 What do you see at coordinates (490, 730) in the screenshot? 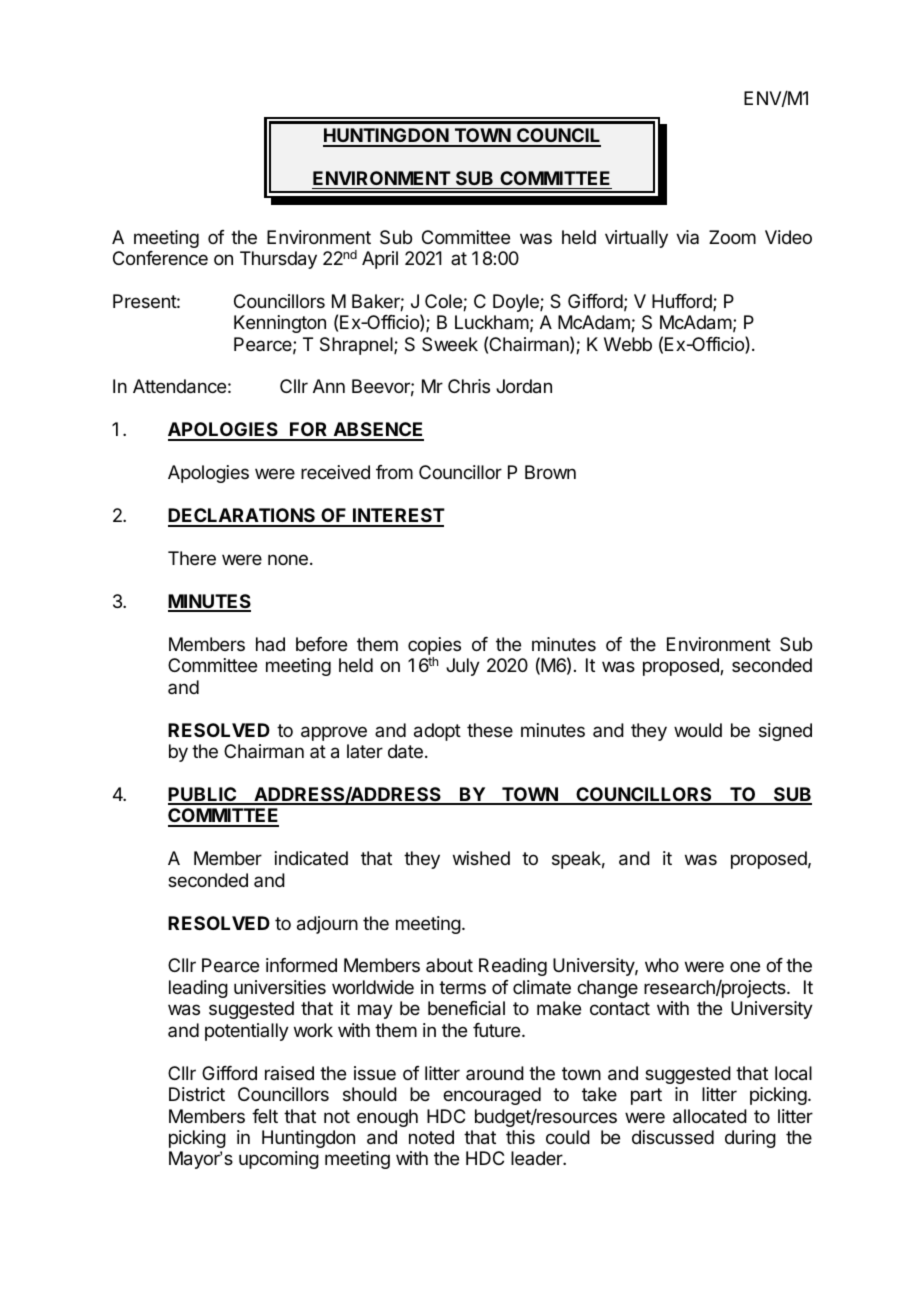
I see `these` at bounding box center [490, 730].
